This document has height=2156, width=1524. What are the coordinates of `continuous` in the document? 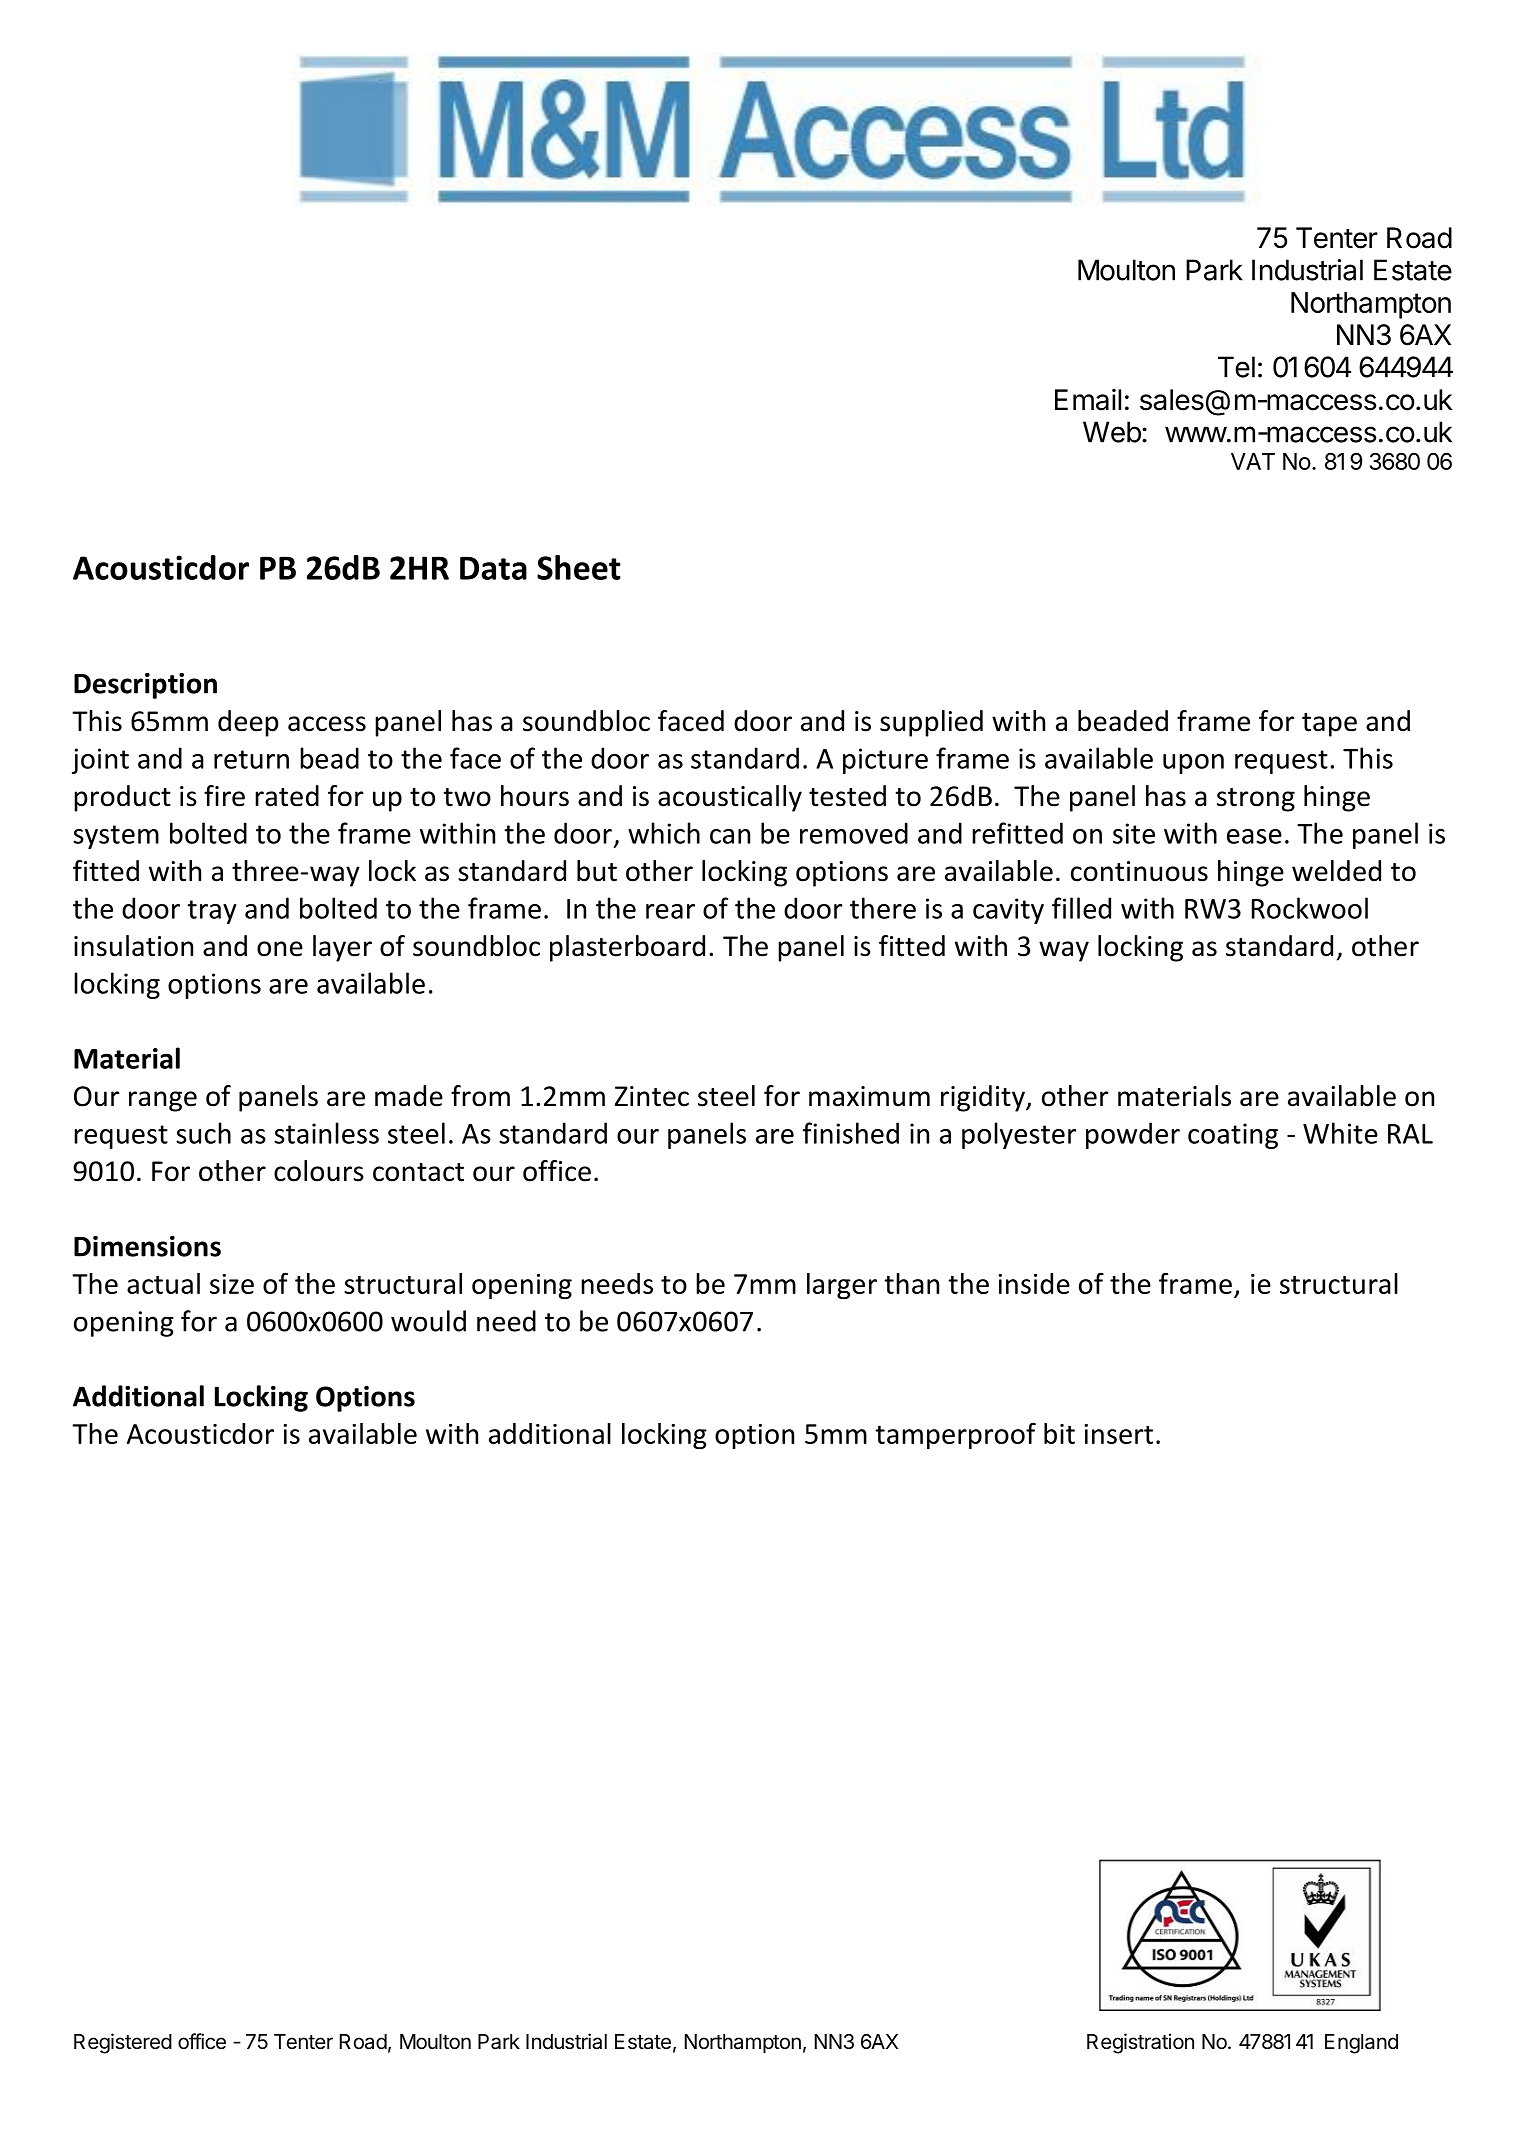 It's located at (1139, 871).
